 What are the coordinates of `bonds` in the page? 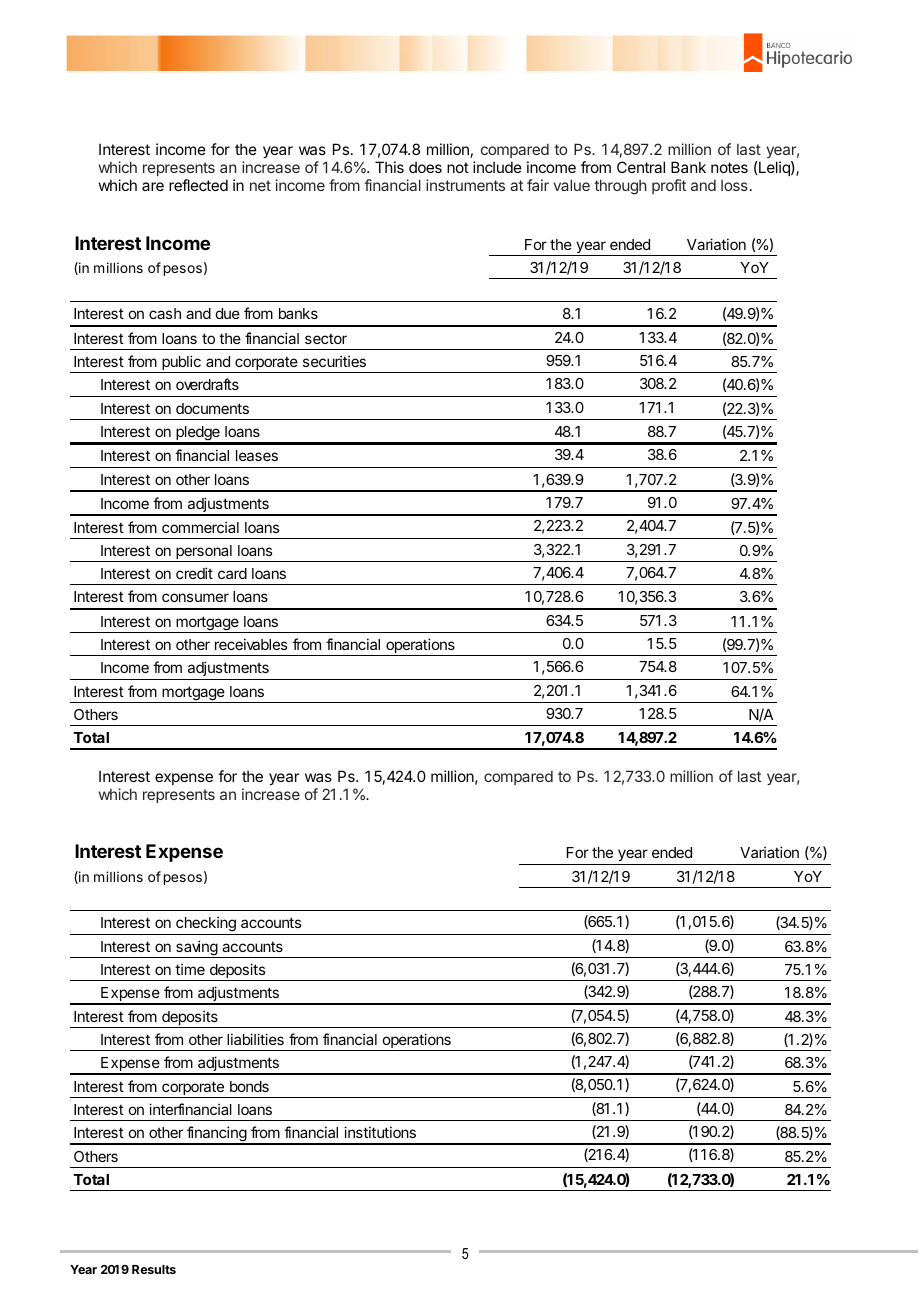 It's located at (249, 1086).
